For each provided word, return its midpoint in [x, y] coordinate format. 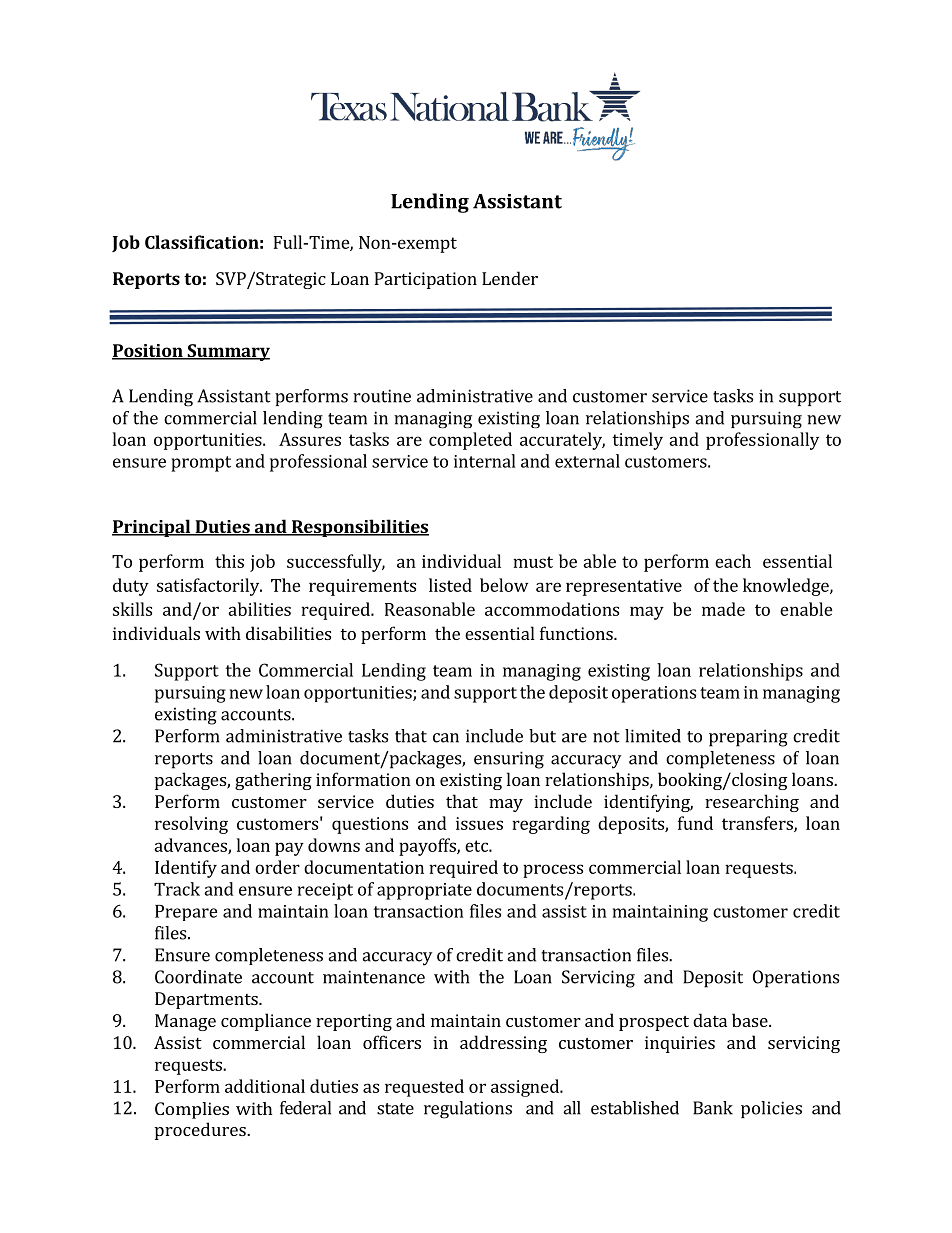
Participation [425, 280]
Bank [713, 1108]
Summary [227, 352]
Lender [510, 278]
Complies [192, 1110]
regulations [468, 1110]
